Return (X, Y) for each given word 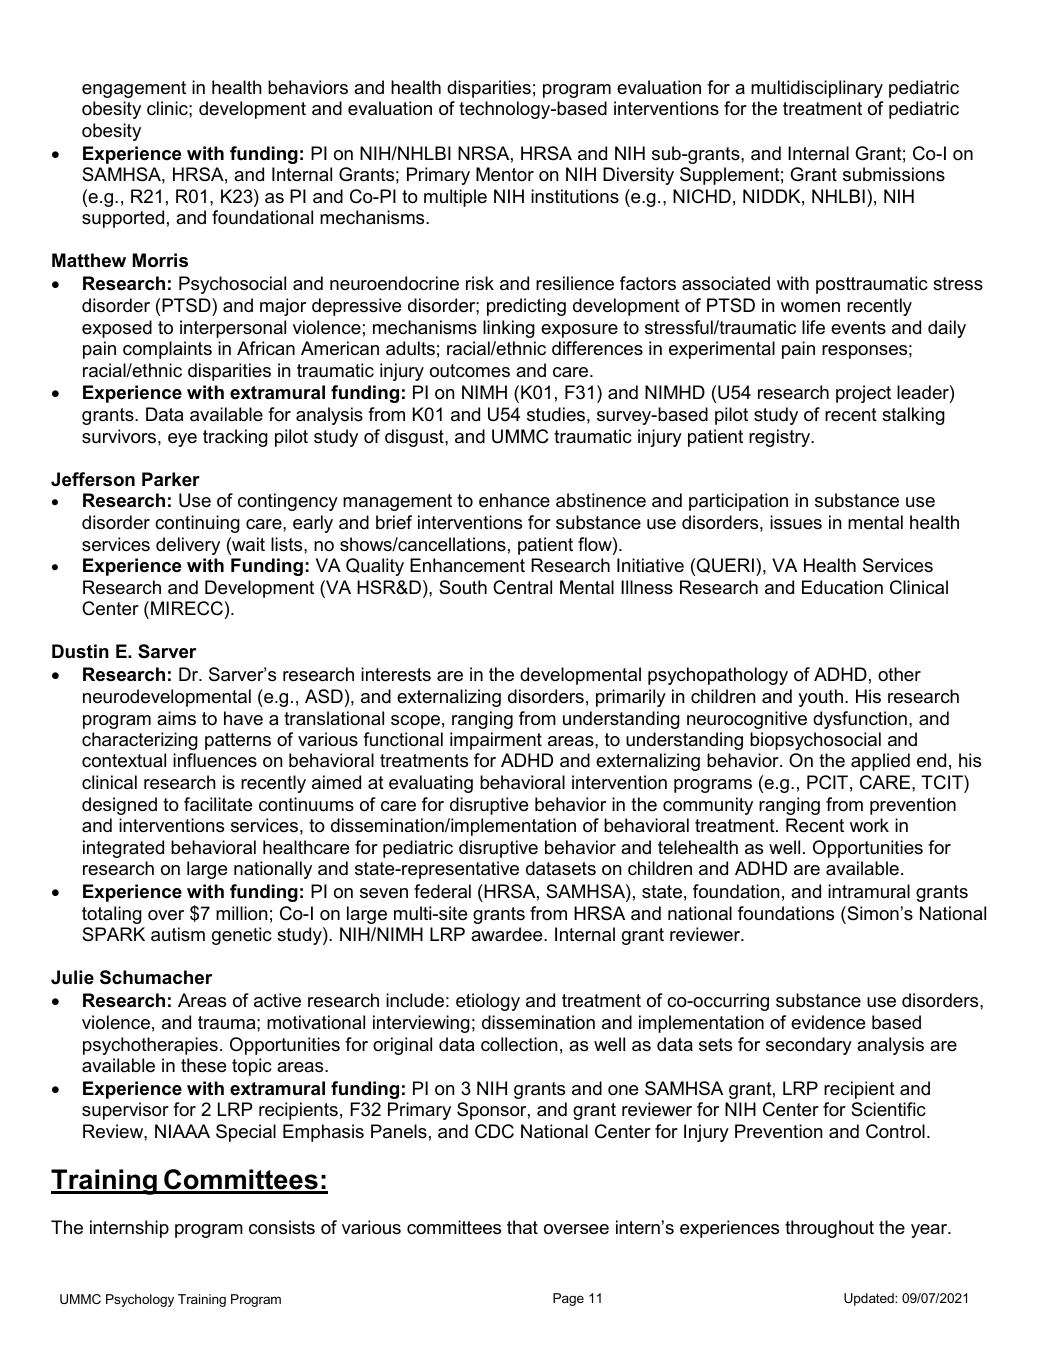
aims (176, 718)
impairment (496, 741)
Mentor (505, 174)
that (522, 1227)
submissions (894, 174)
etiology (488, 1002)
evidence (828, 1022)
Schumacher (156, 977)
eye (182, 440)
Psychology (140, 1300)
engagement (134, 89)
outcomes (470, 371)
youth (820, 698)
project (863, 394)
